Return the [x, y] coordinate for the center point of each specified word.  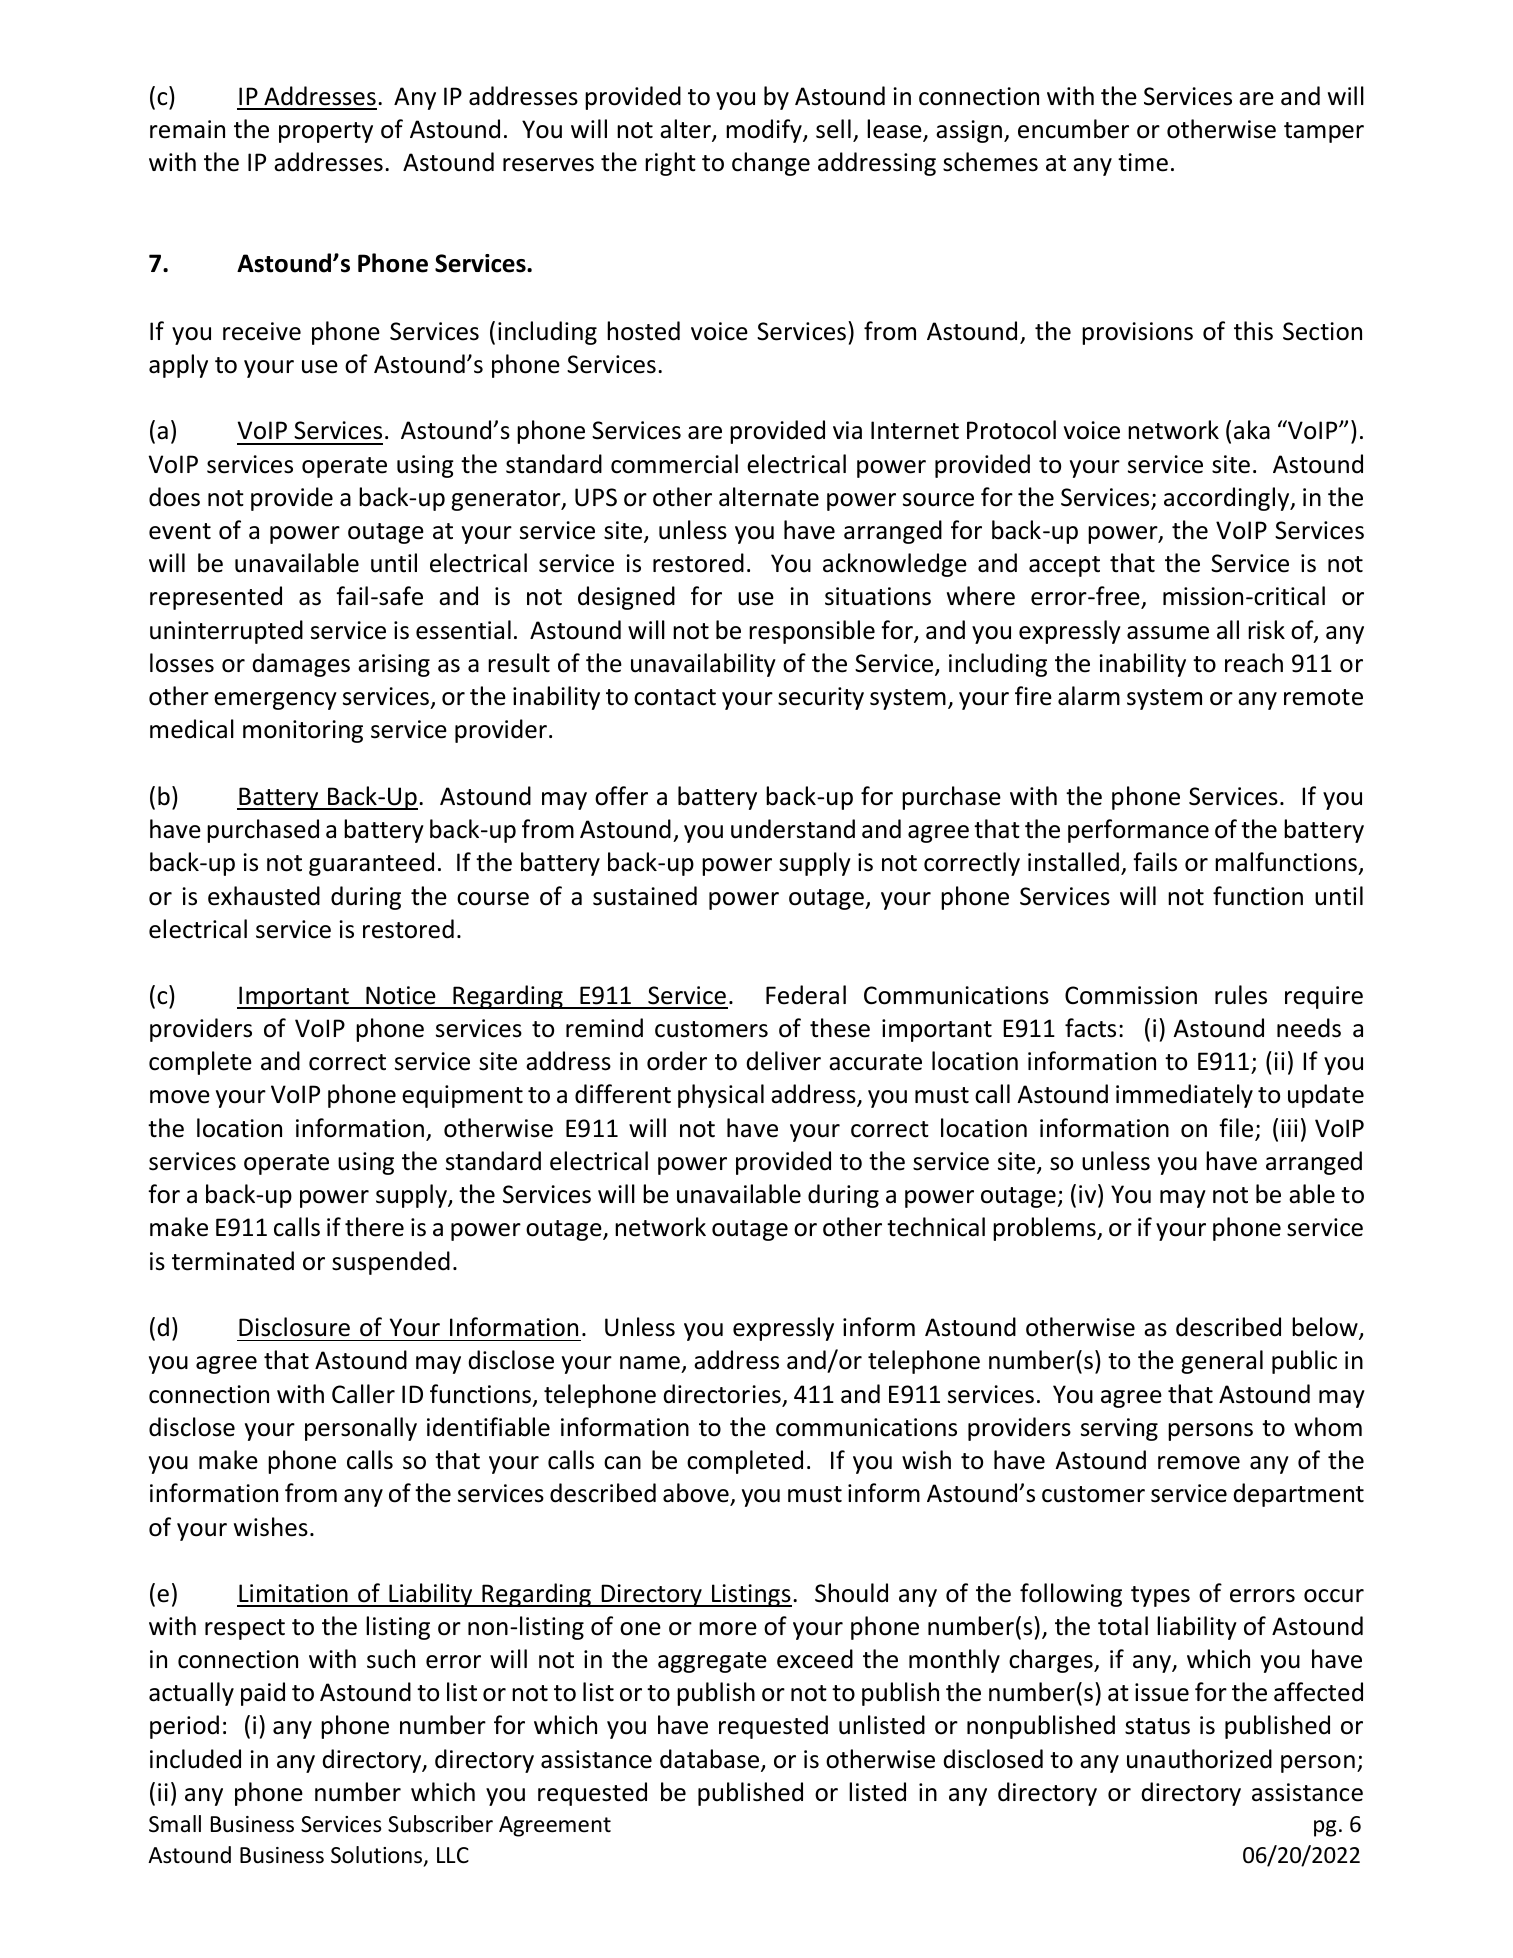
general [1222, 1362]
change [771, 164]
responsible [812, 632]
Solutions [378, 1856]
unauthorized [1199, 1759]
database [711, 1760]
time [1143, 162]
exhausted [264, 896]
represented [216, 598]
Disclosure [294, 1327]
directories [722, 1394]
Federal [806, 995]
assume [1168, 633]
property [326, 132]
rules [1241, 995]
